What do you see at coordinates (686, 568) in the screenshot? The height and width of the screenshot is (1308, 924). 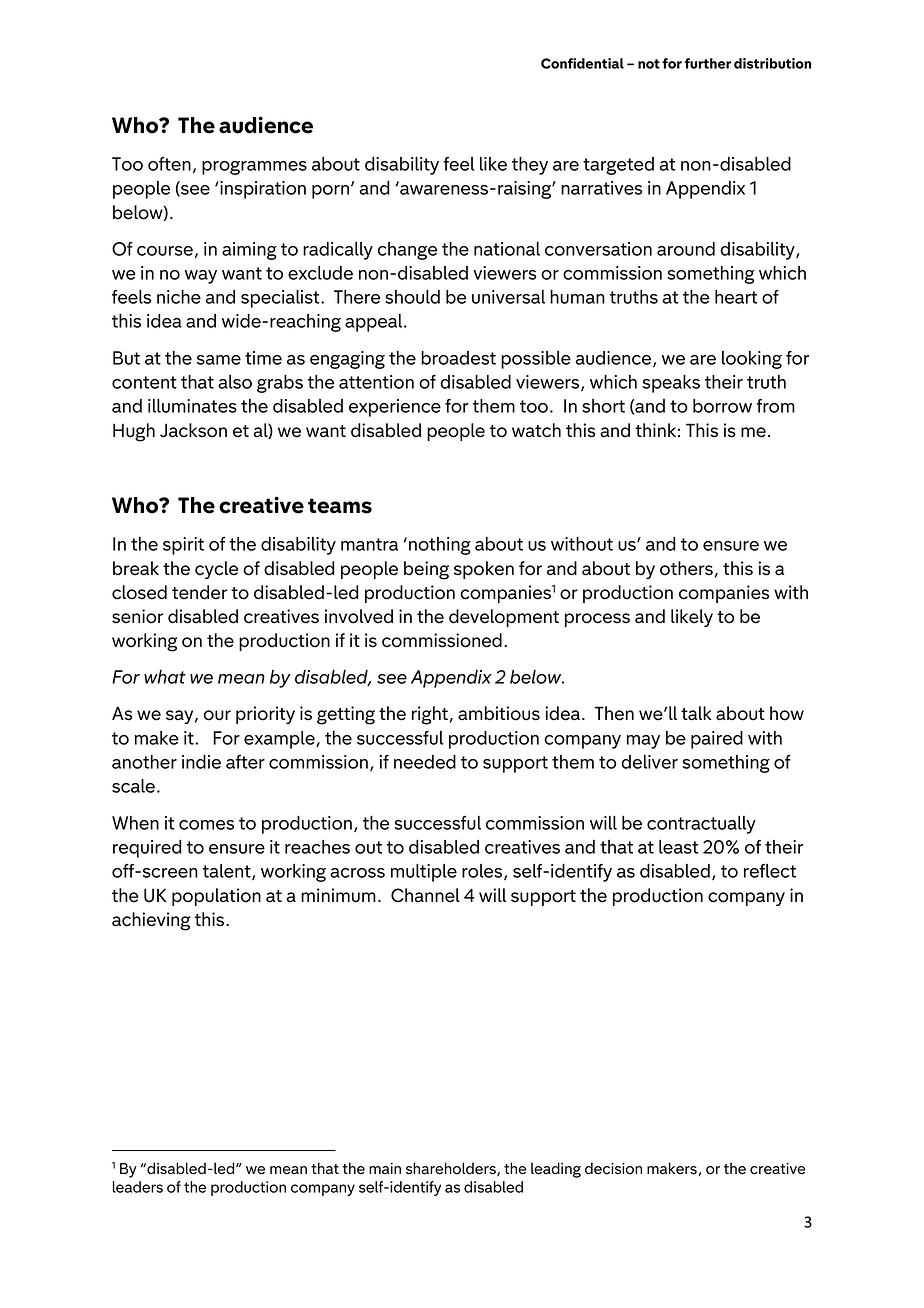 I see `others` at bounding box center [686, 568].
